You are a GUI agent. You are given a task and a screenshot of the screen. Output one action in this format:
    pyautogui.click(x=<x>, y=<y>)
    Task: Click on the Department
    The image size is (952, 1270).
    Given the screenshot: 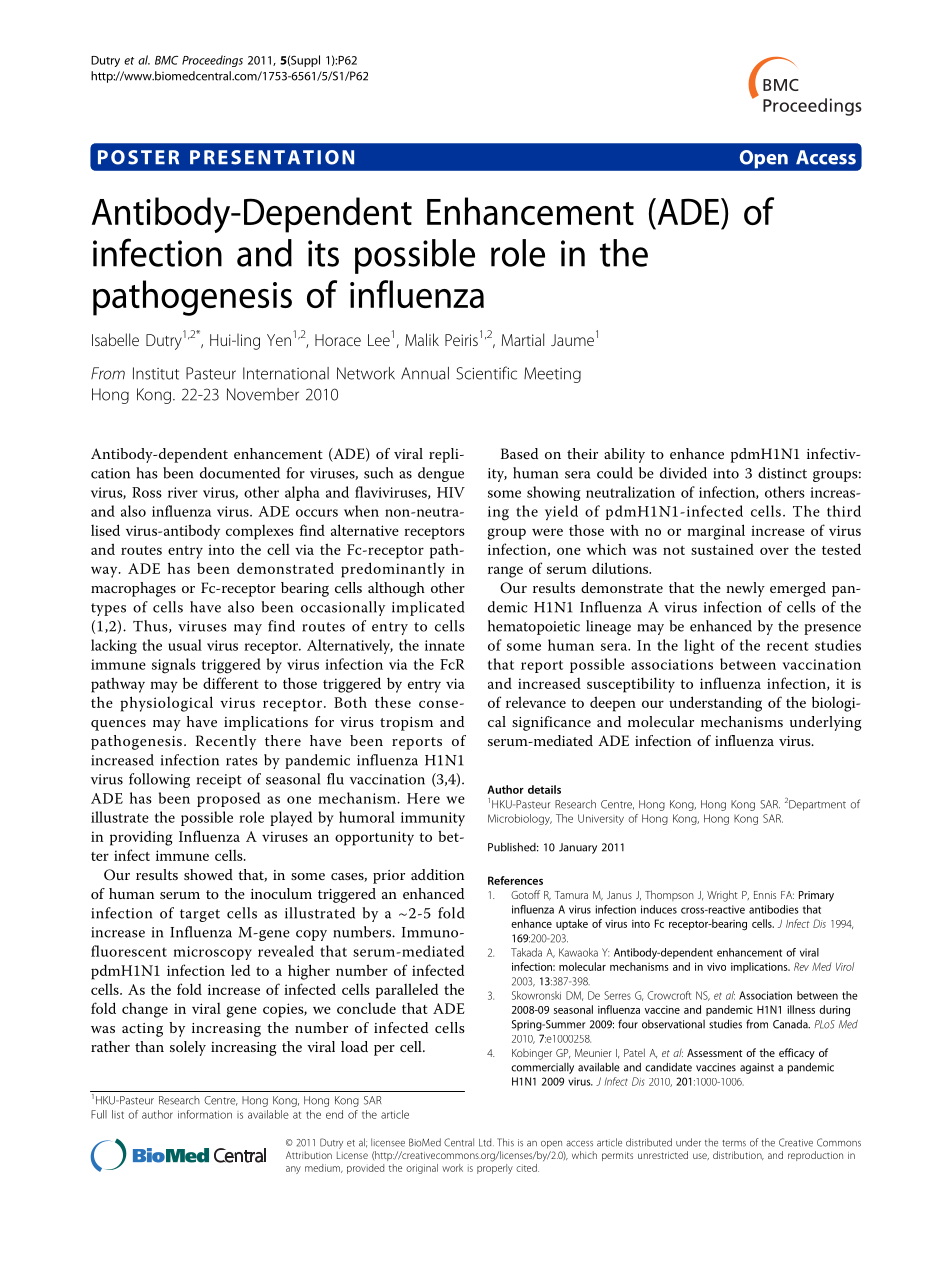 What is the action you would take?
    pyautogui.click(x=817, y=805)
